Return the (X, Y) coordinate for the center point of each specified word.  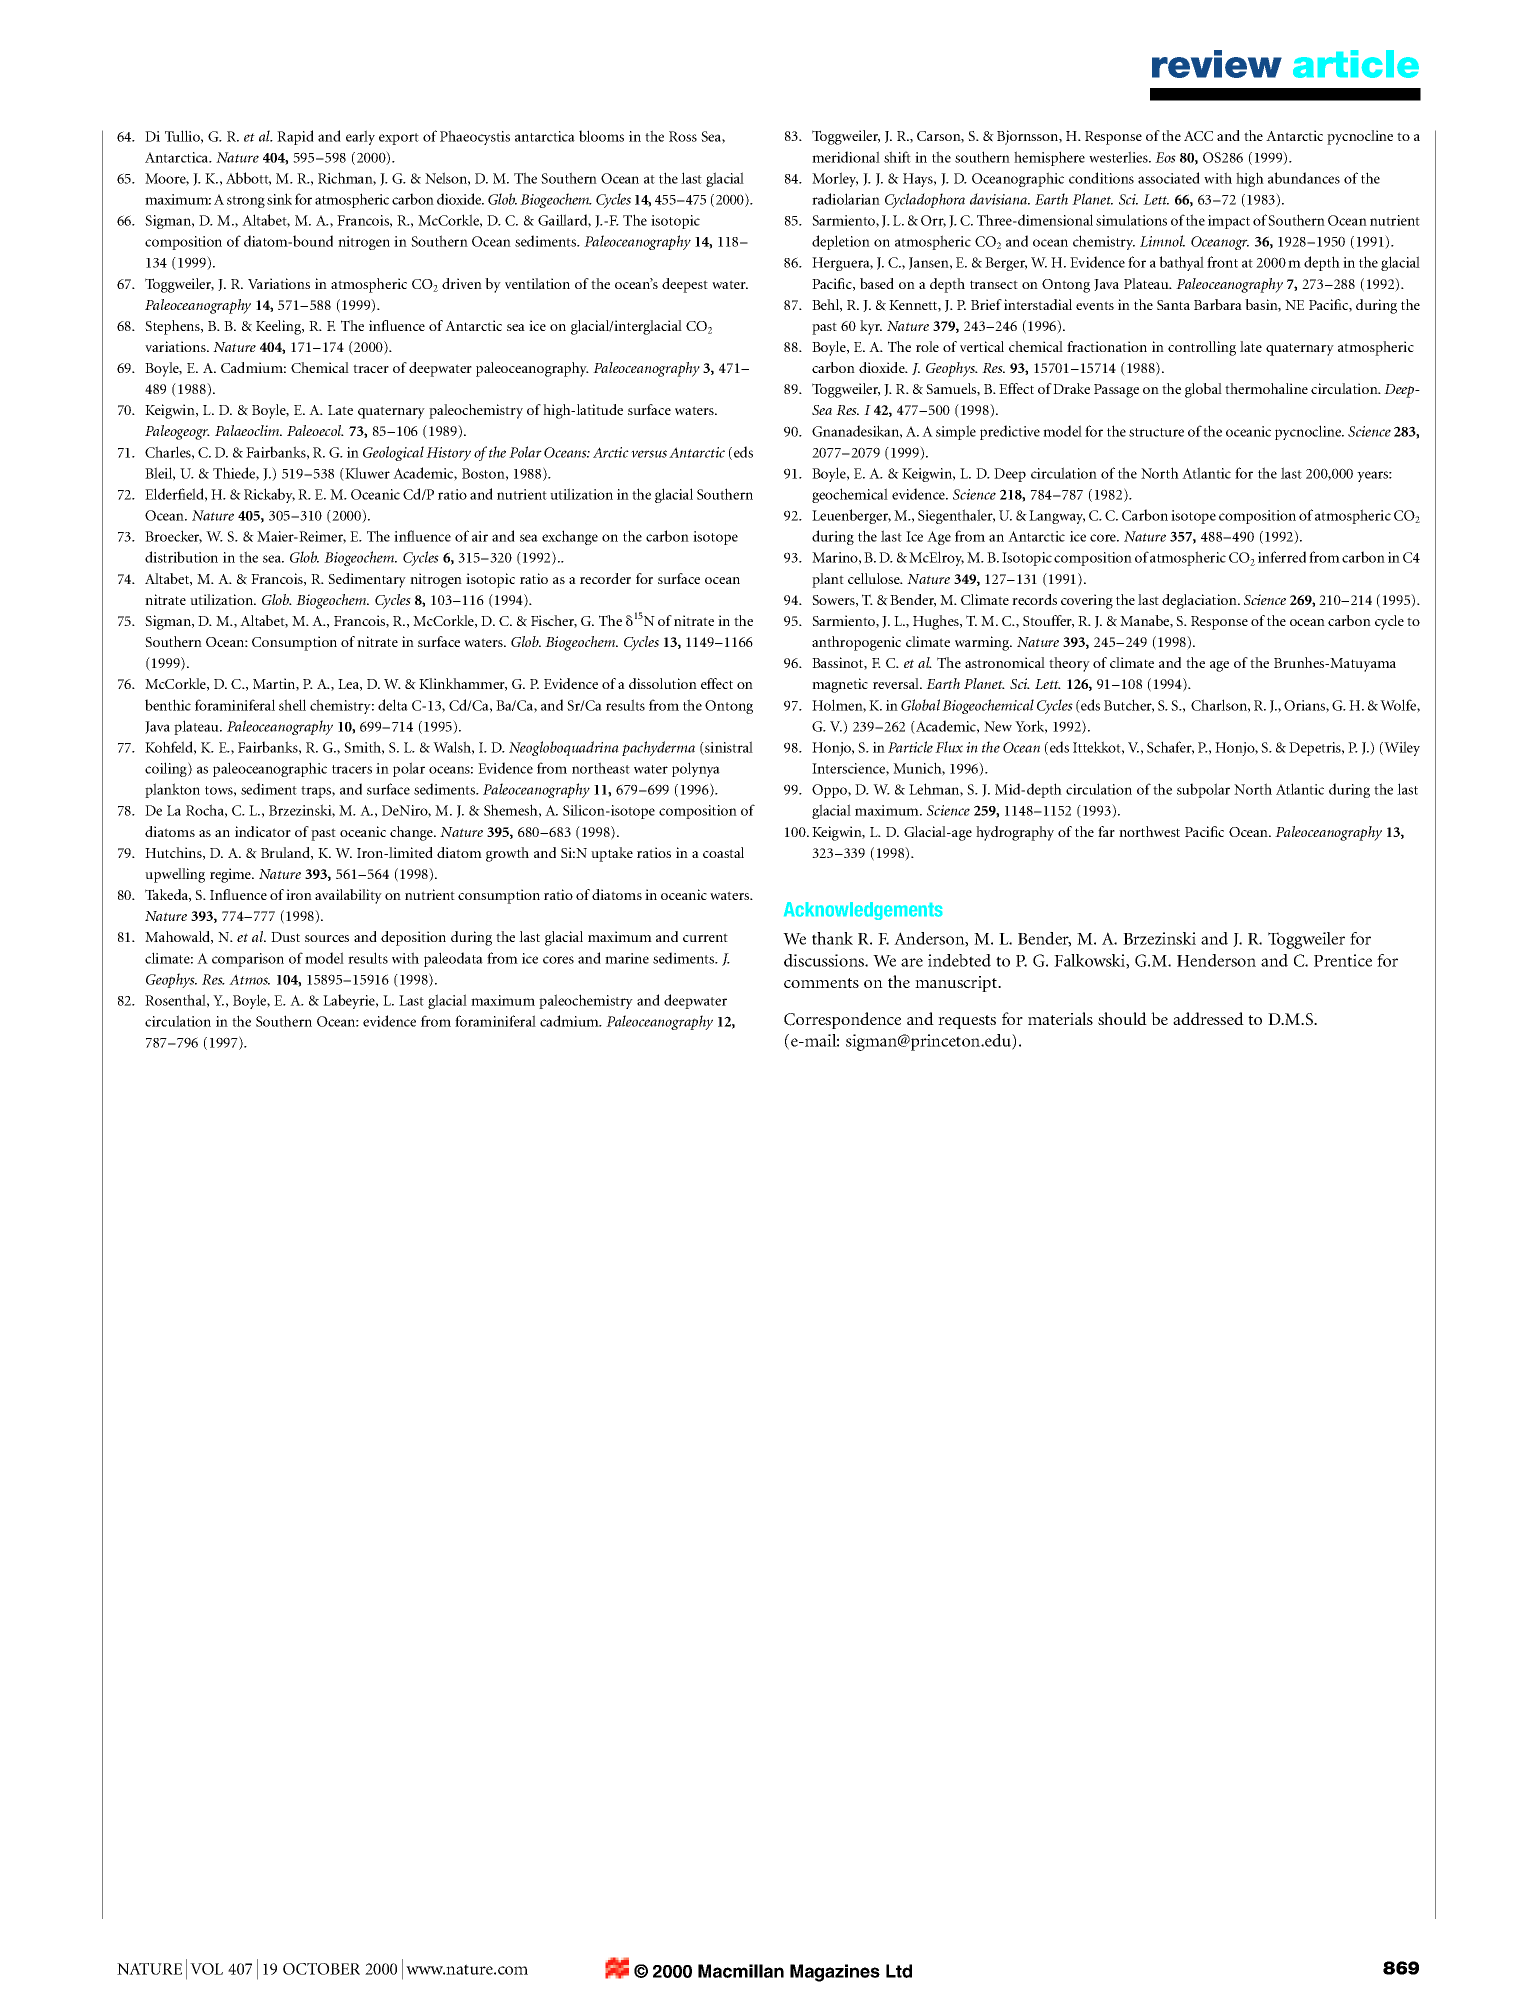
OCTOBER (321, 1969)
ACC (1198, 136)
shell (292, 705)
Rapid (295, 137)
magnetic (840, 685)
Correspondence (842, 1020)
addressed (1208, 1018)
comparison (248, 960)
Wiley (1401, 748)
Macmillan (741, 1971)
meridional (846, 157)
